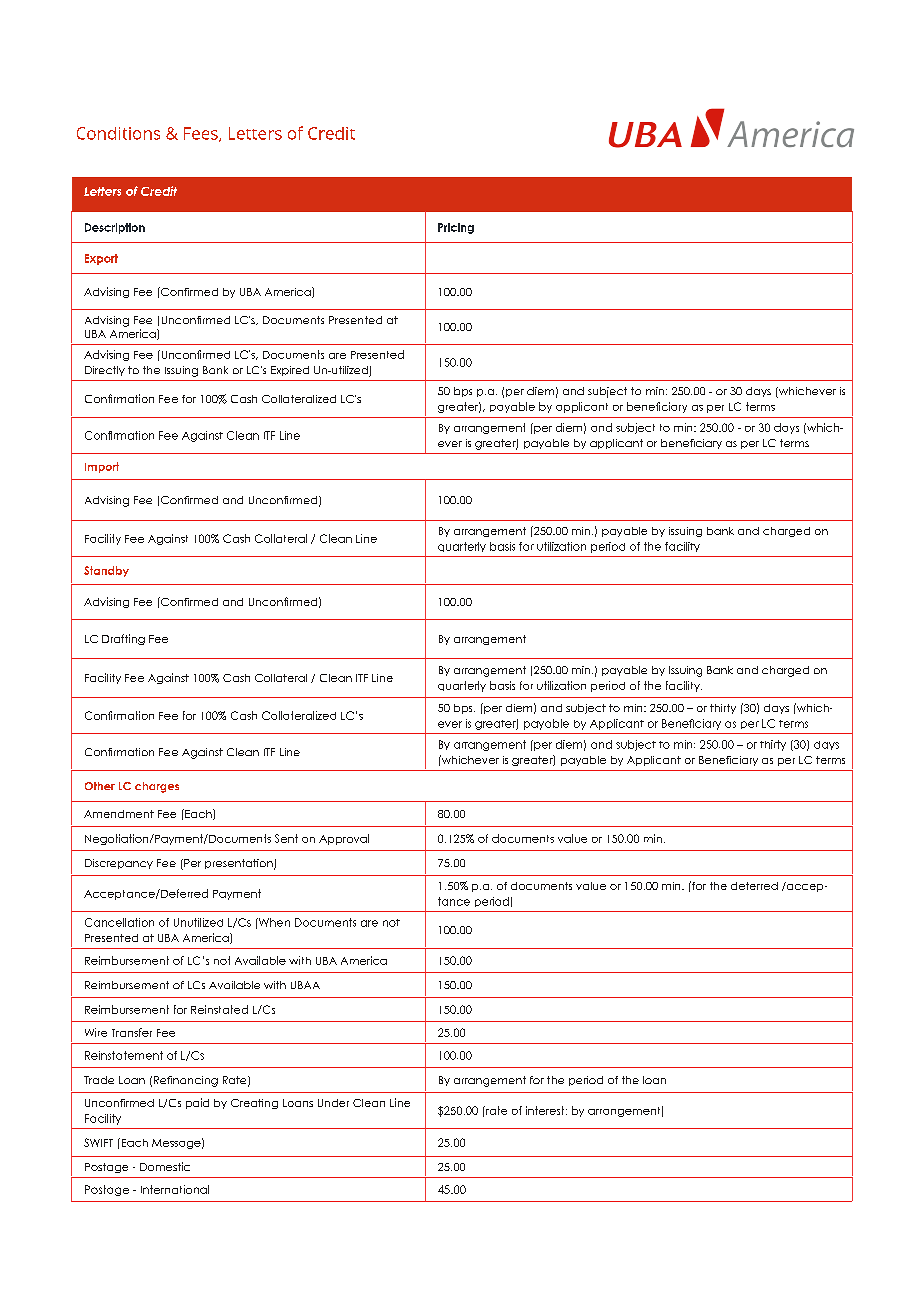  What do you see at coordinates (165, 1166) in the image?
I see `Domestic` at bounding box center [165, 1166].
